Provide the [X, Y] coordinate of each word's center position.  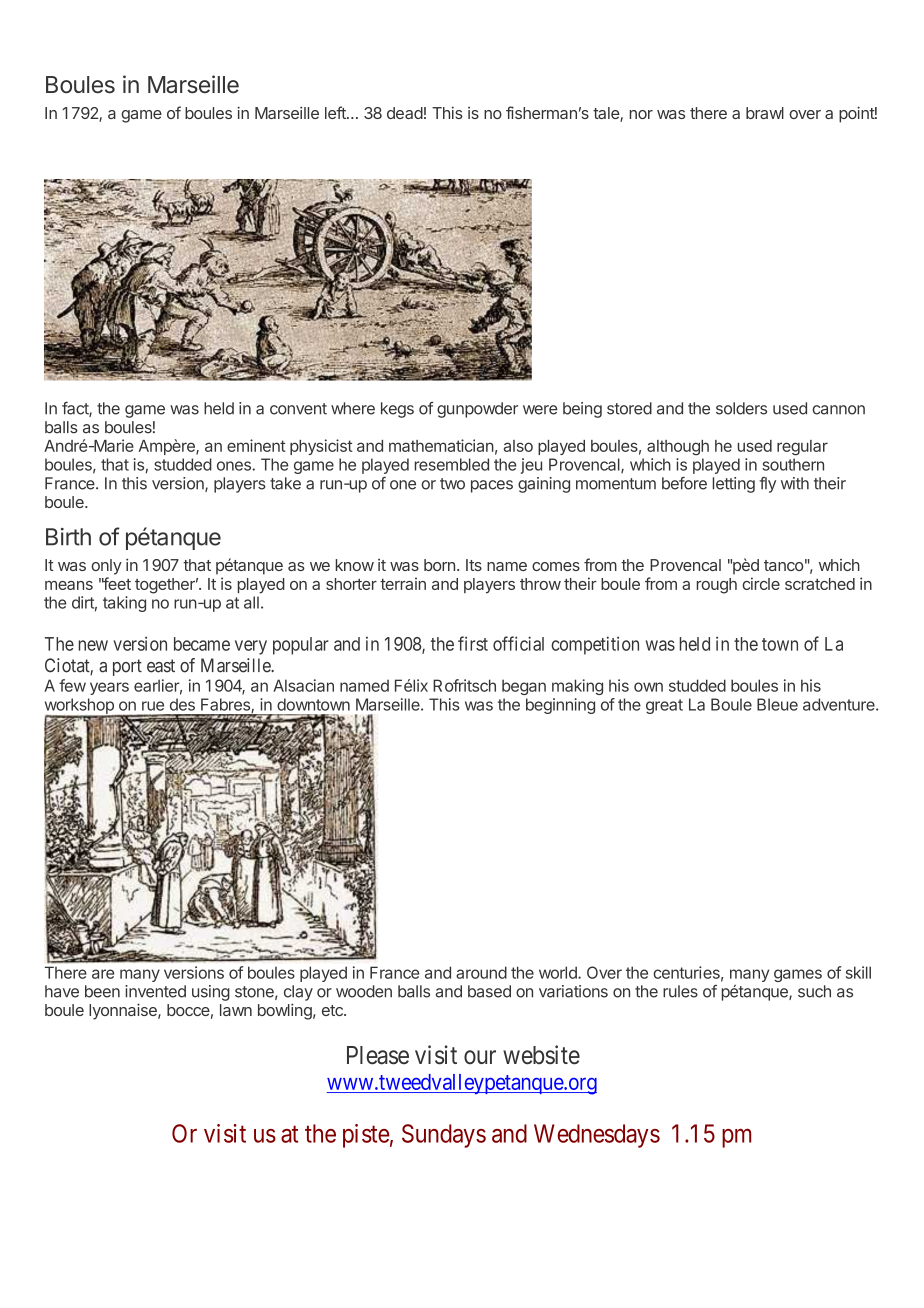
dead [405, 113]
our [480, 1057]
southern [793, 464]
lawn [236, 1010]
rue [153, 706]
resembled [452, 464]
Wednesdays [597, 1136]
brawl [765, 113]
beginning [560, 706]
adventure [840, 704]
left [336, 112]
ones [235, 466]
